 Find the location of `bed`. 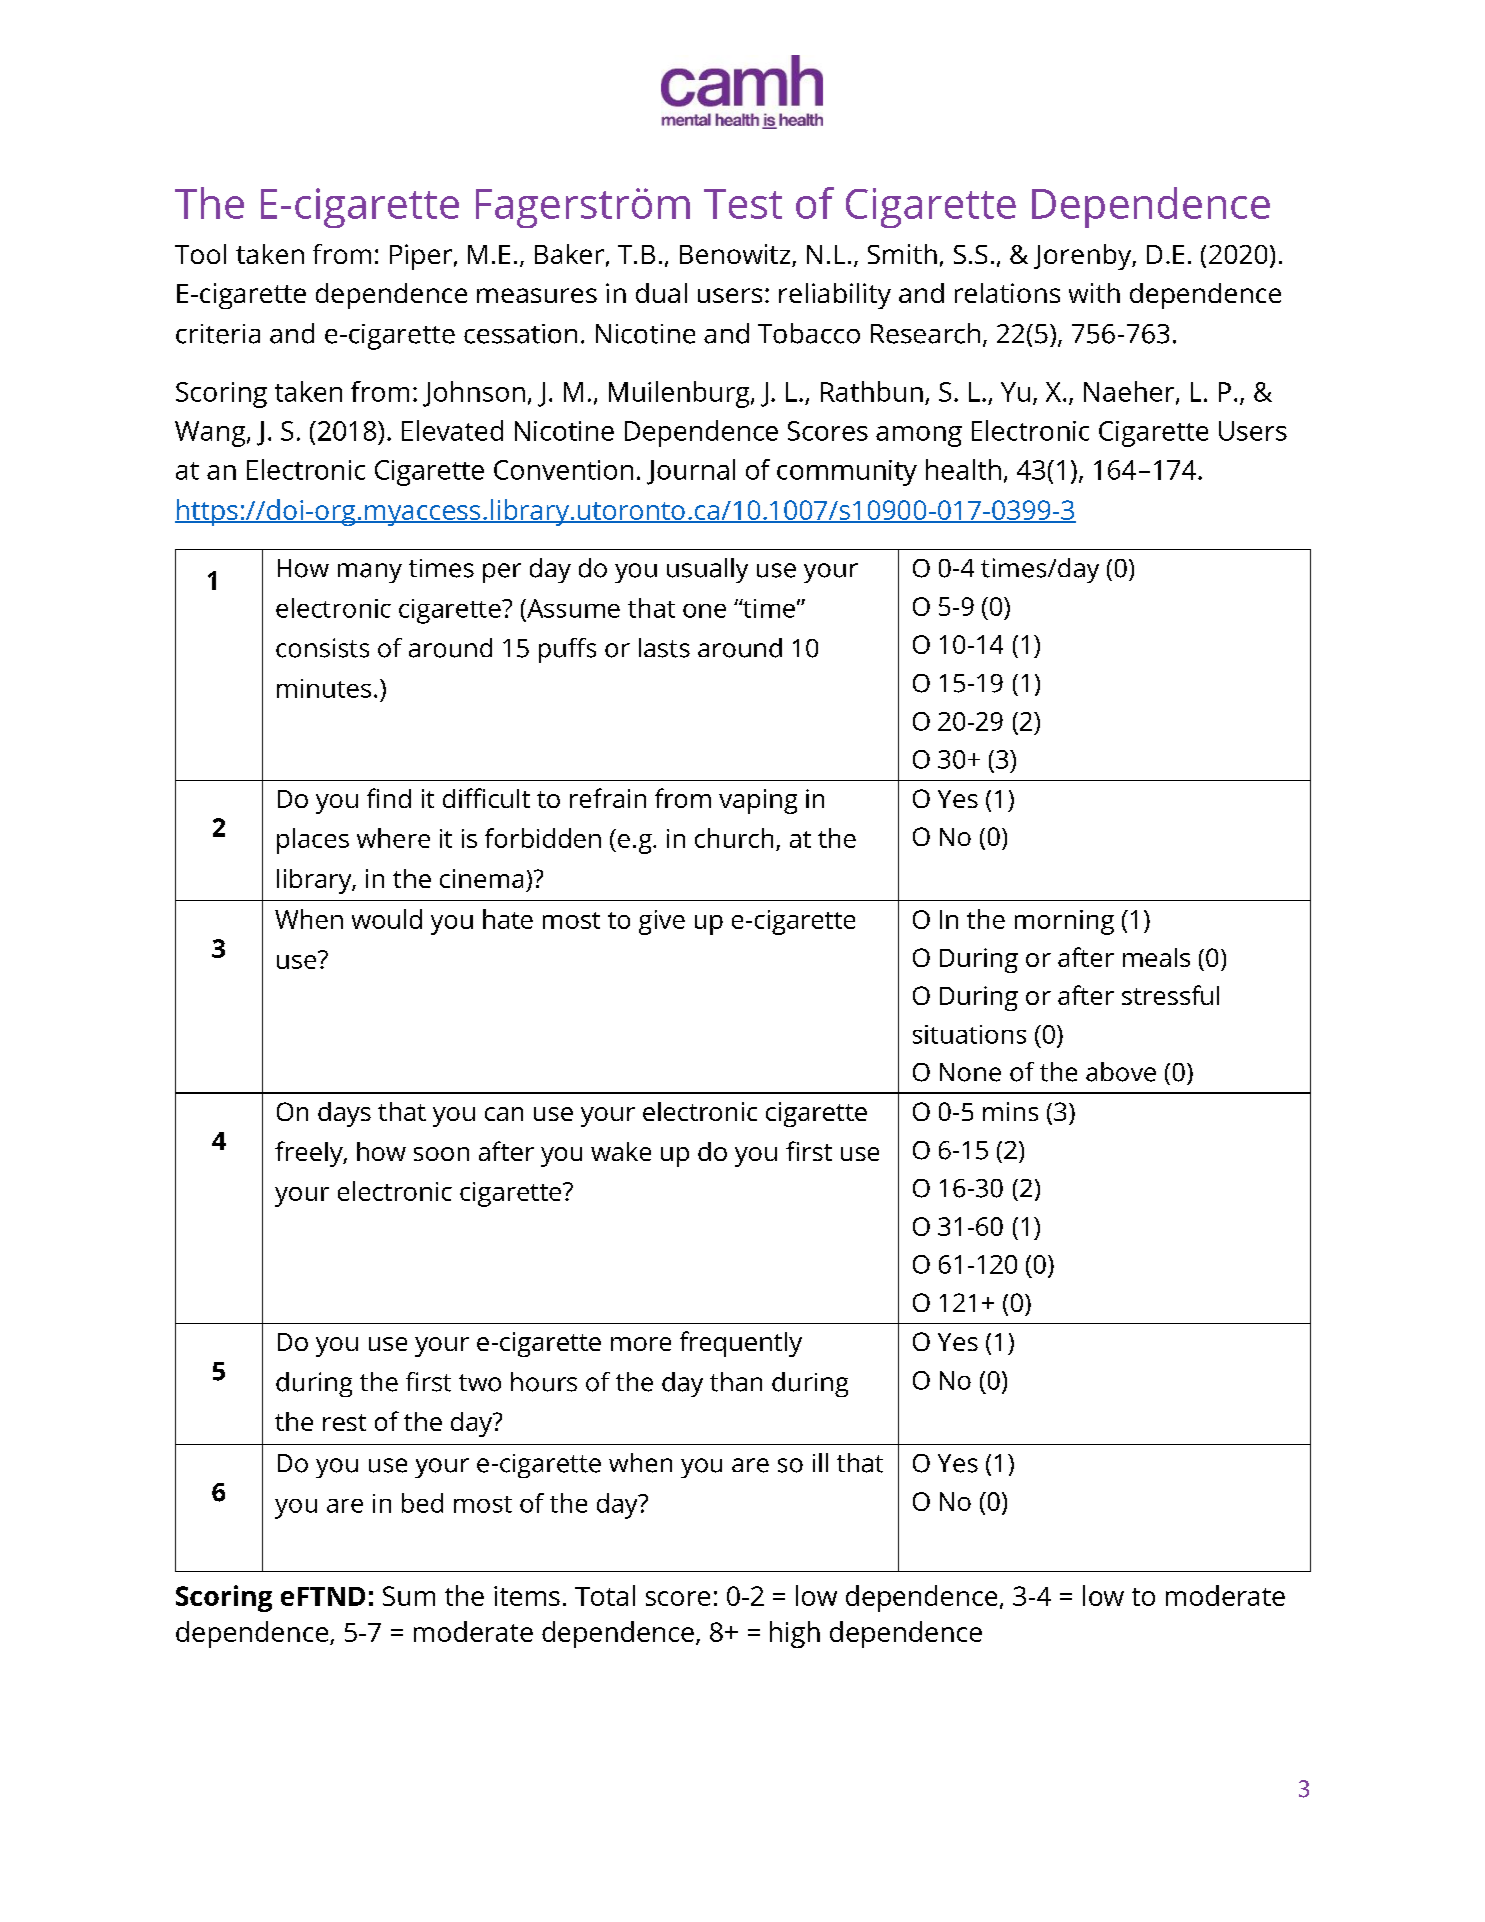

bed is located at coordinates (422, 1503).
